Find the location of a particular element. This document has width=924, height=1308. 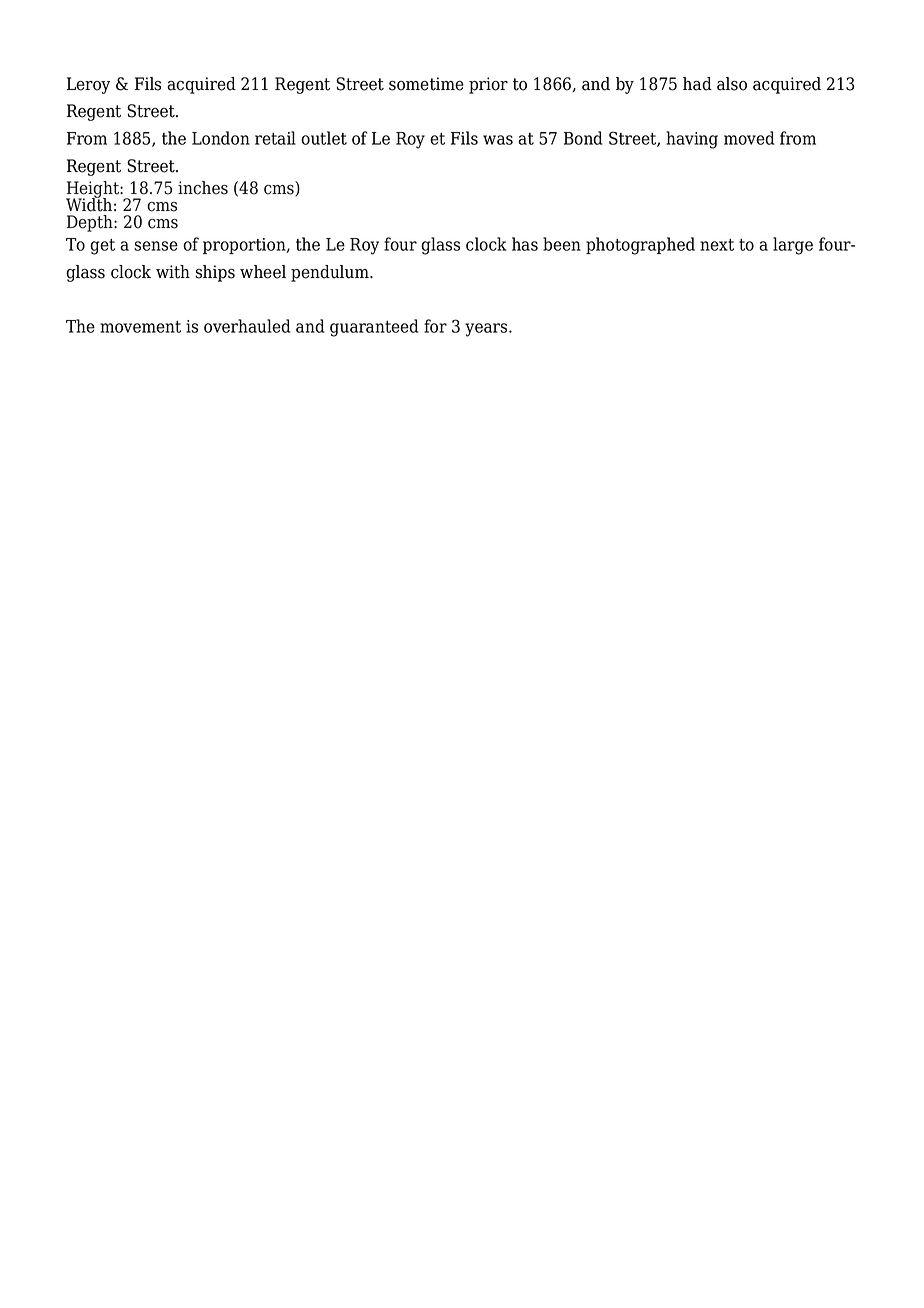

Leroy is located at coordinates (88, 85).
